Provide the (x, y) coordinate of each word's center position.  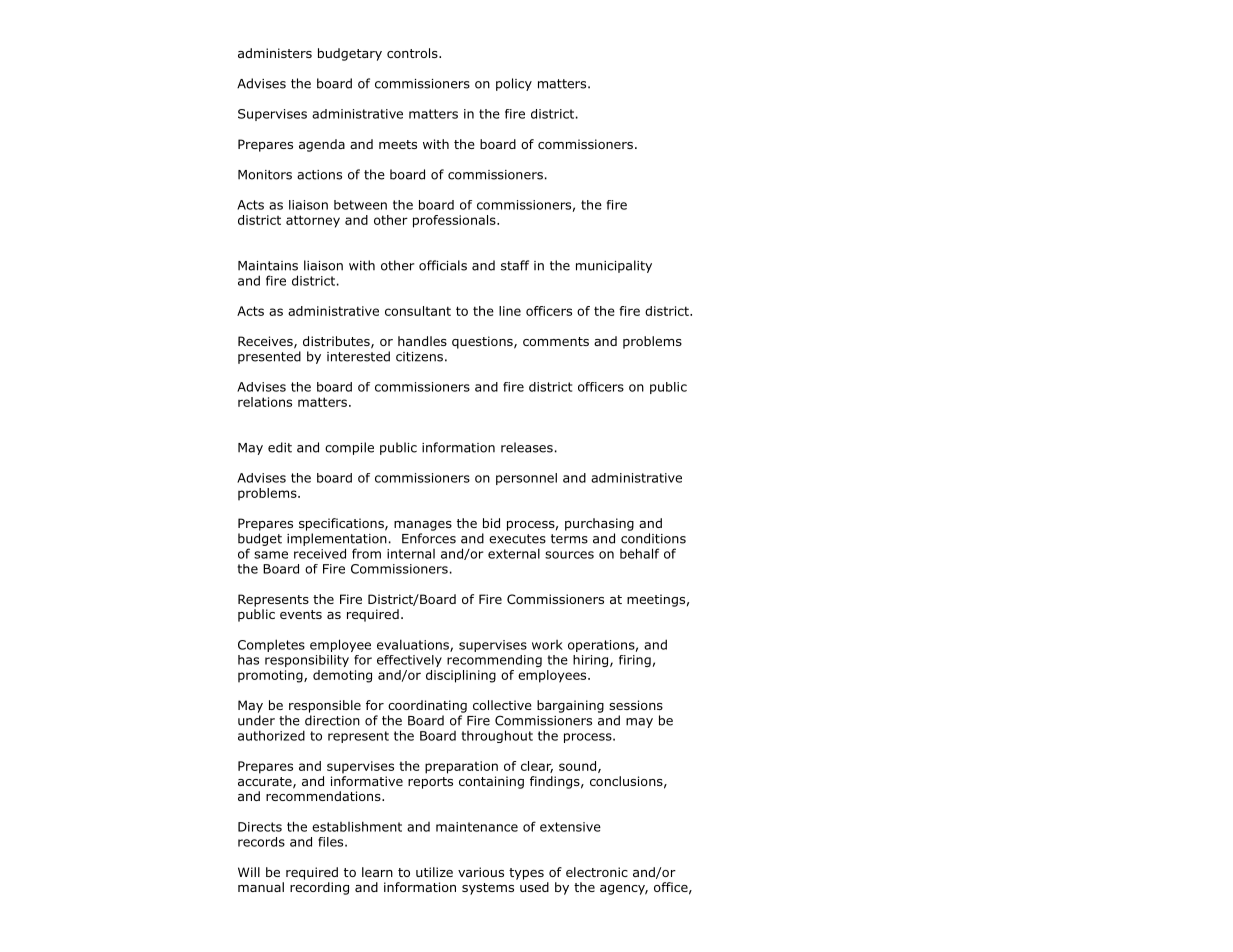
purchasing (599, 524)
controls (413, 53)
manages (423, 526)
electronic (597, 872)
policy (514, 84)
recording (319, 888)
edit (280, 447)
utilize (434, 872)
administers (275, 53)
